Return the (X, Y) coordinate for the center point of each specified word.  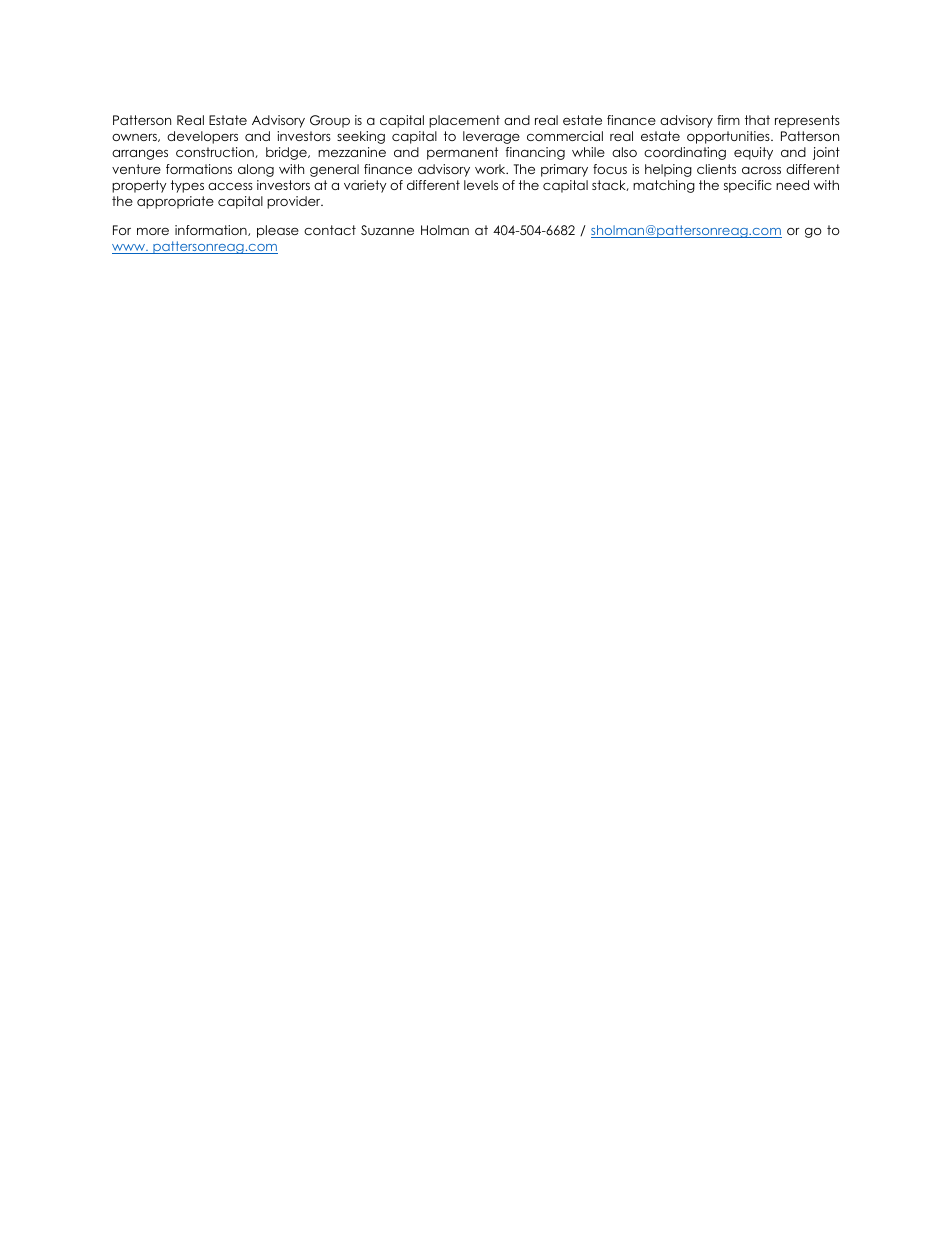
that (757, 120)
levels (481, 185)
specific (748, 186)
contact (330, 230)
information (212, 230)
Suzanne (387, 230)
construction (216, 152)
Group (330, 121)
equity (753, 153)
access (230, 186)
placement (464, 121)
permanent (462, 153)
